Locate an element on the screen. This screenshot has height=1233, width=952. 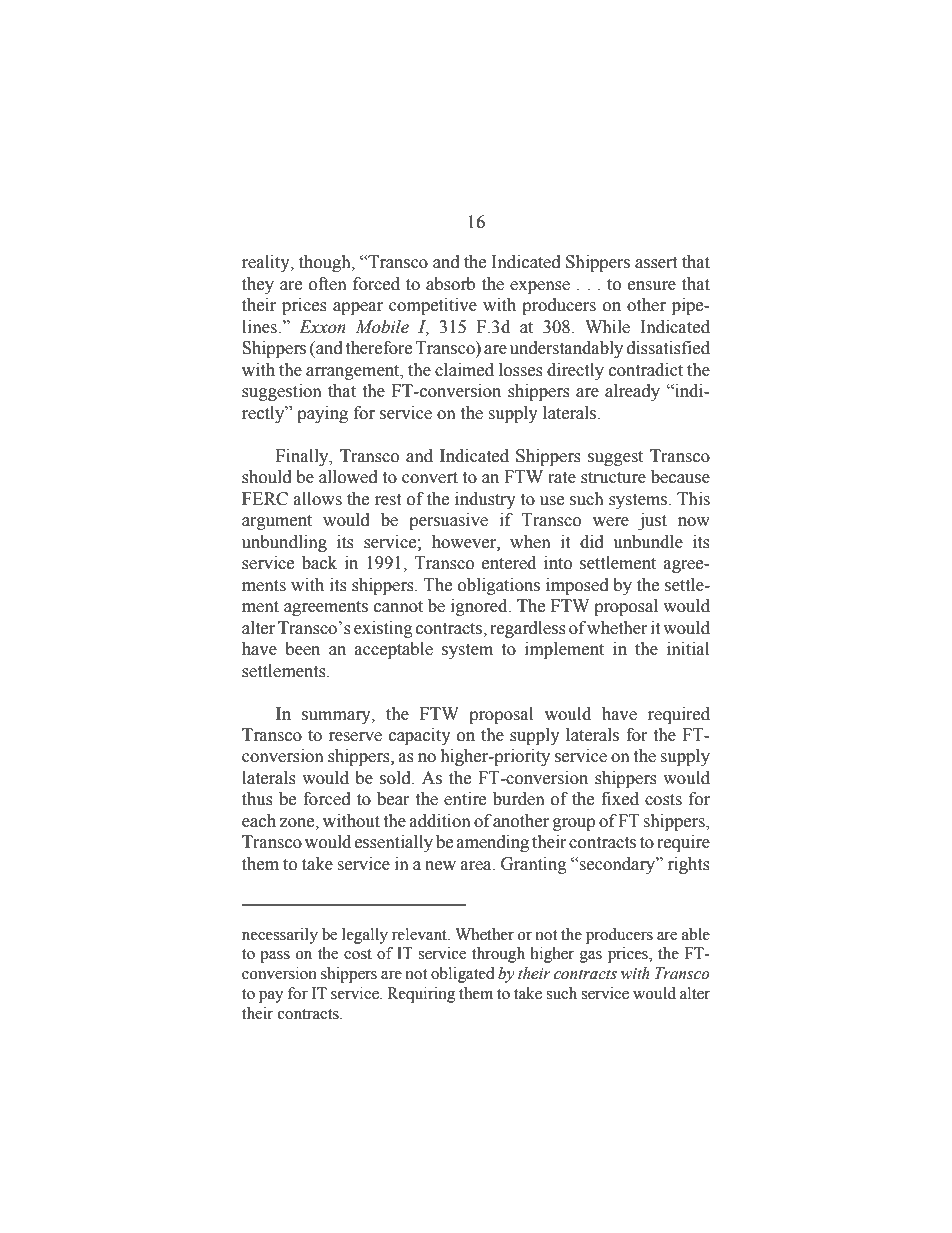
entire is located at coordinates (465, 799).
